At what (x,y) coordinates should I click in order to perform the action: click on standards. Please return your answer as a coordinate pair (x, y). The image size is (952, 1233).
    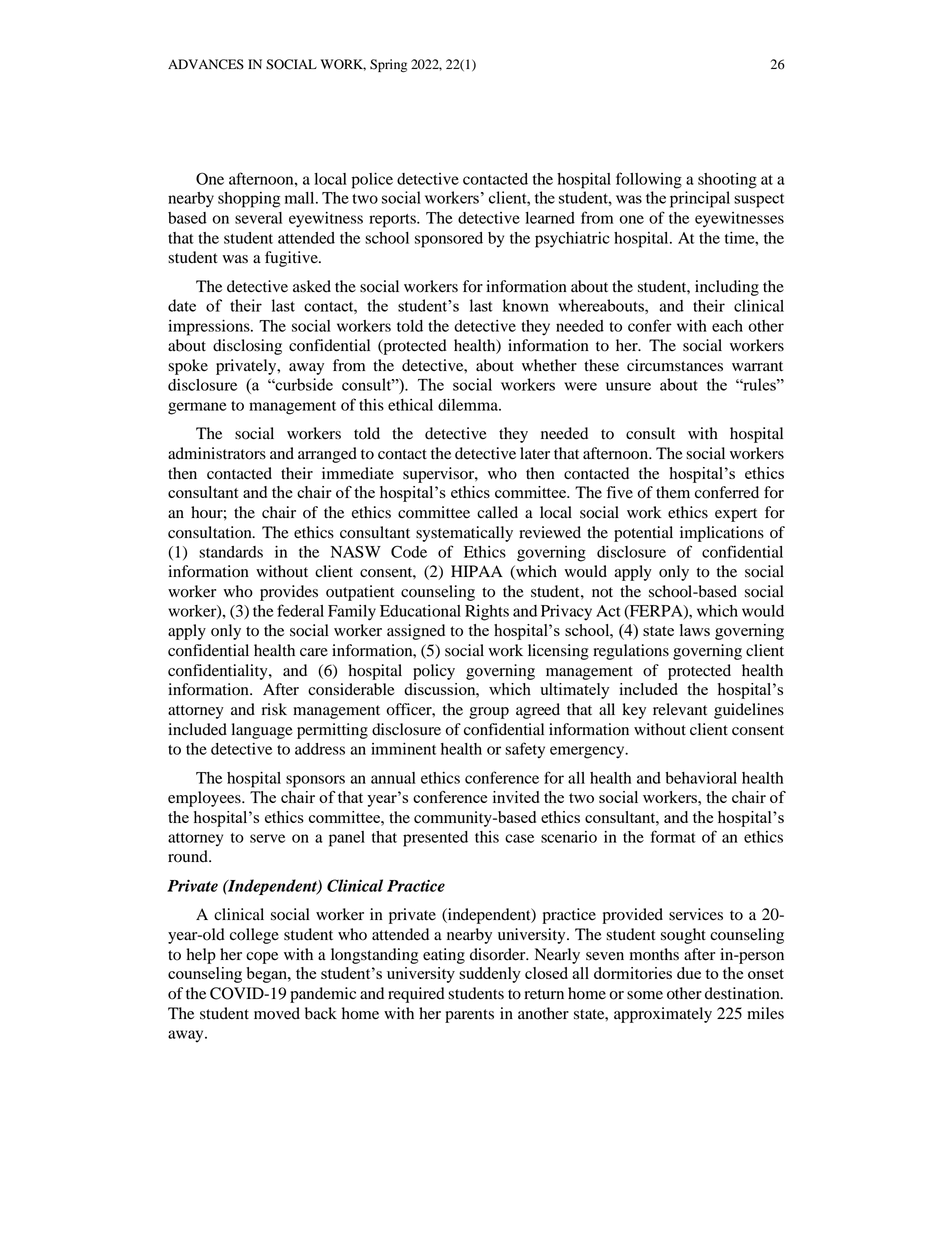
    Looking at the image, I should click on (231, 552).
